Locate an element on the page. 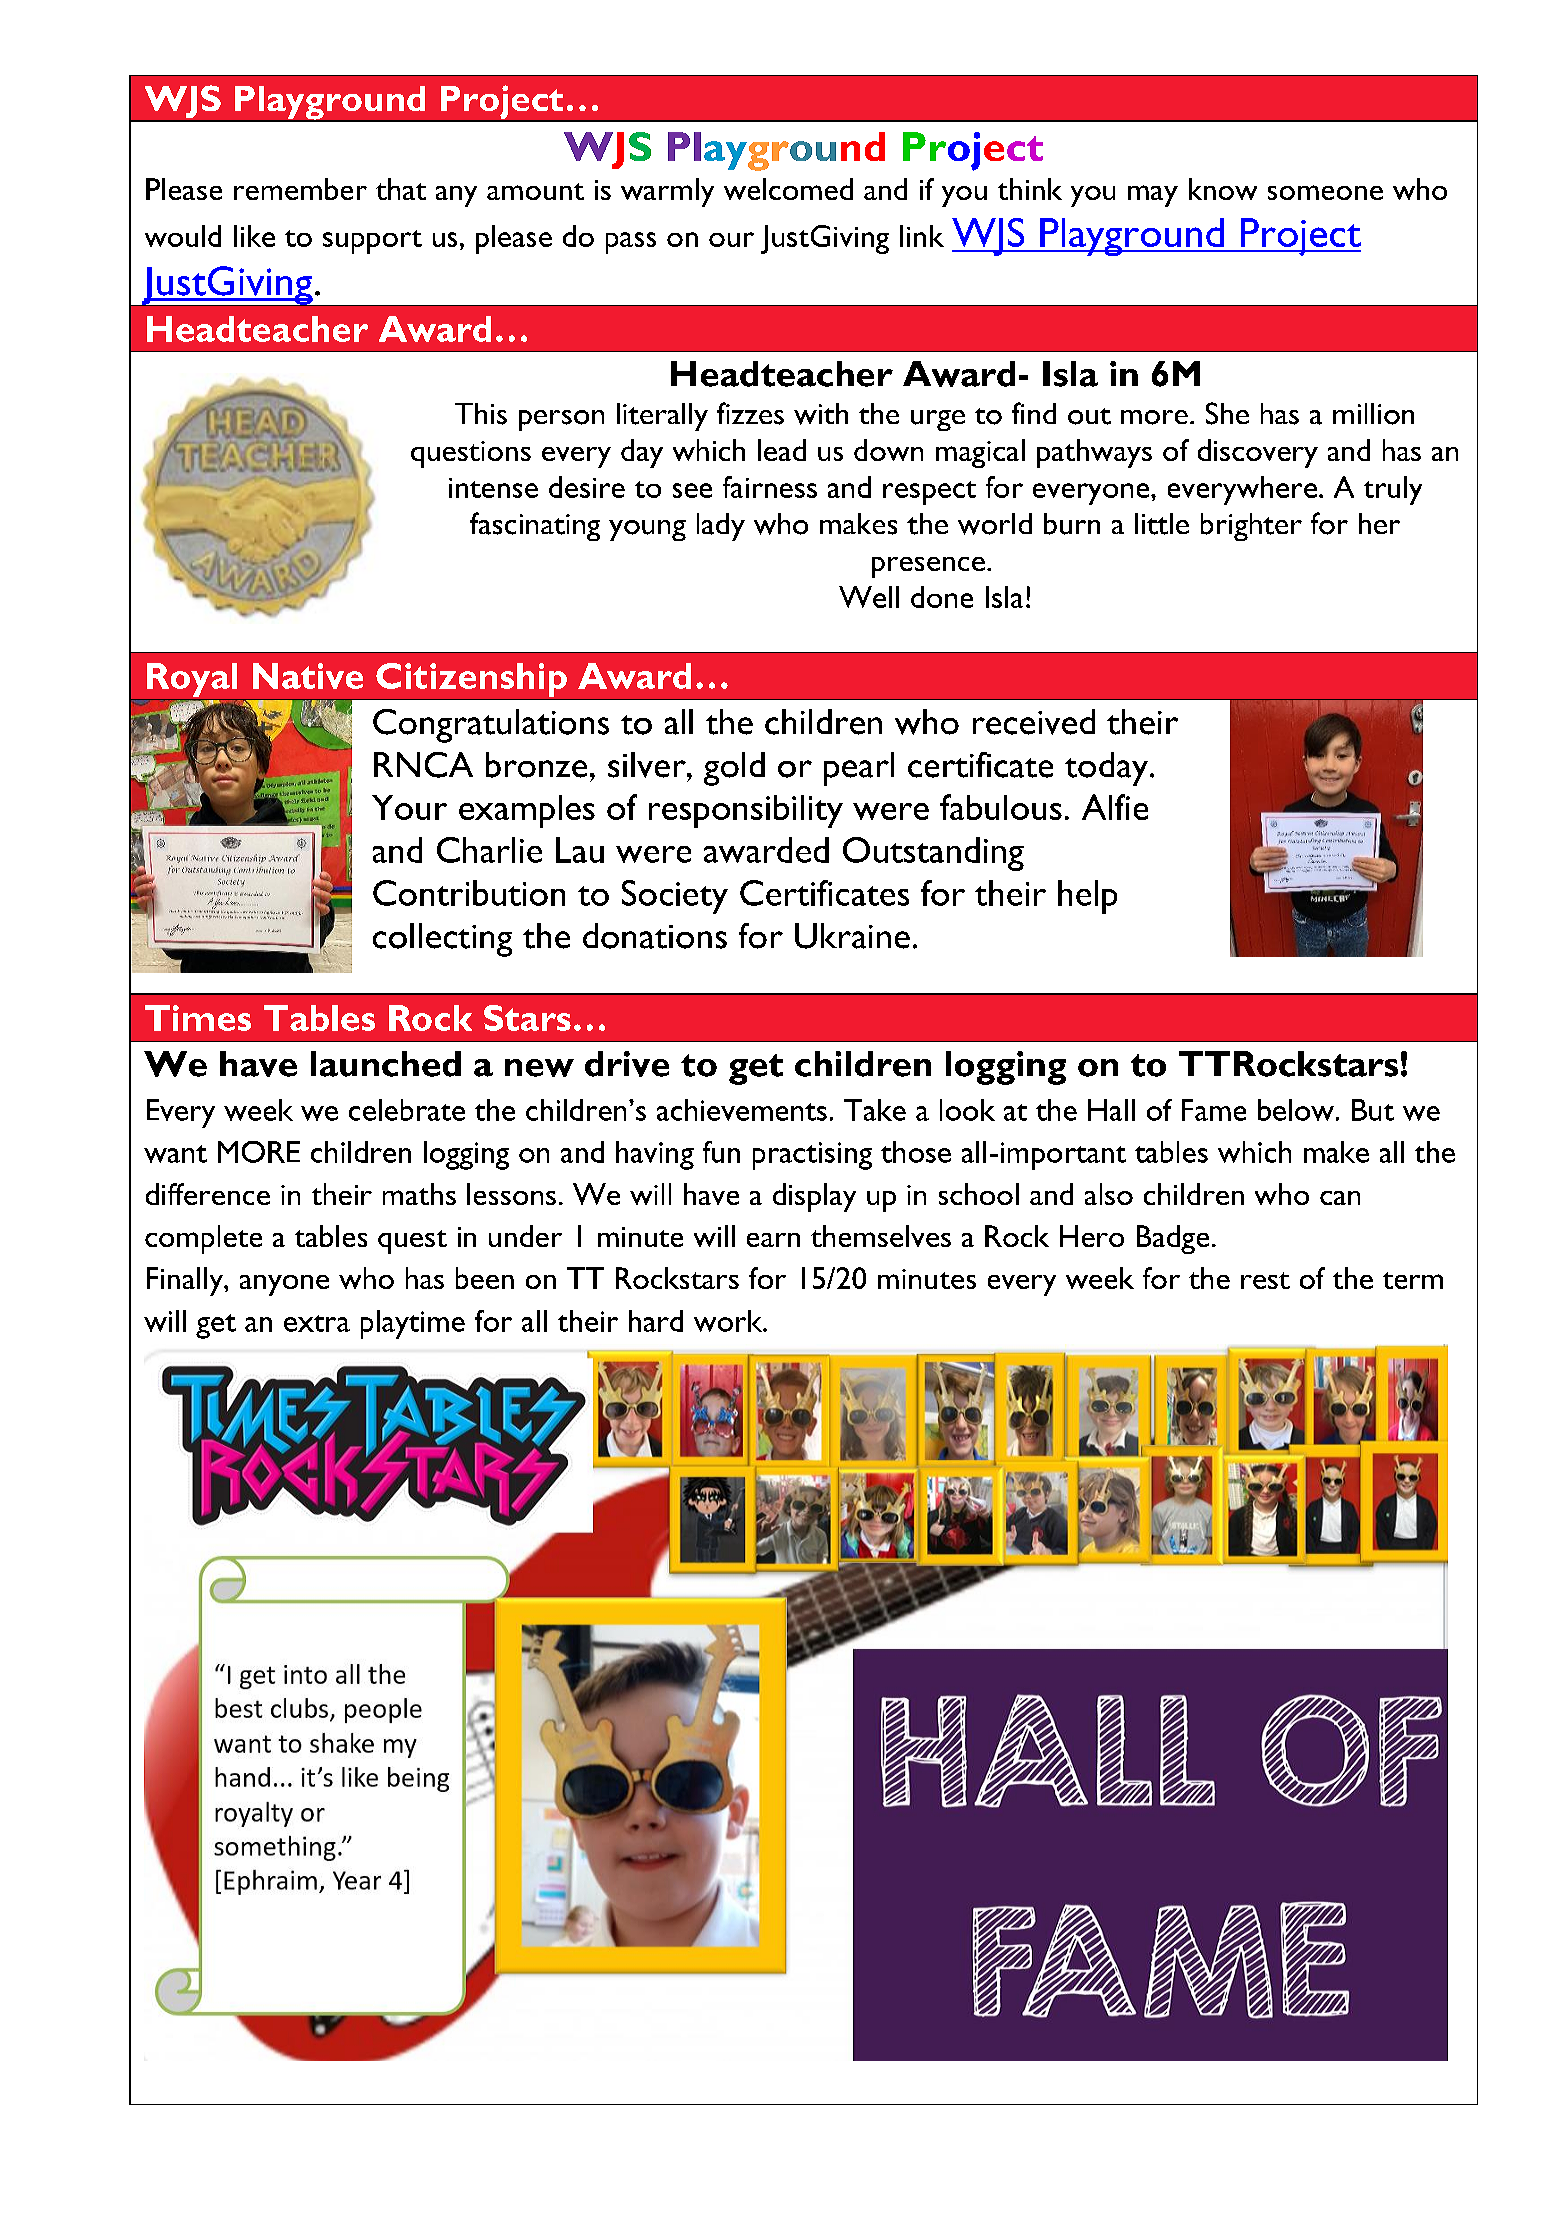 The image size is (1568, 2218). Your is located at coordinates (409, 807).
